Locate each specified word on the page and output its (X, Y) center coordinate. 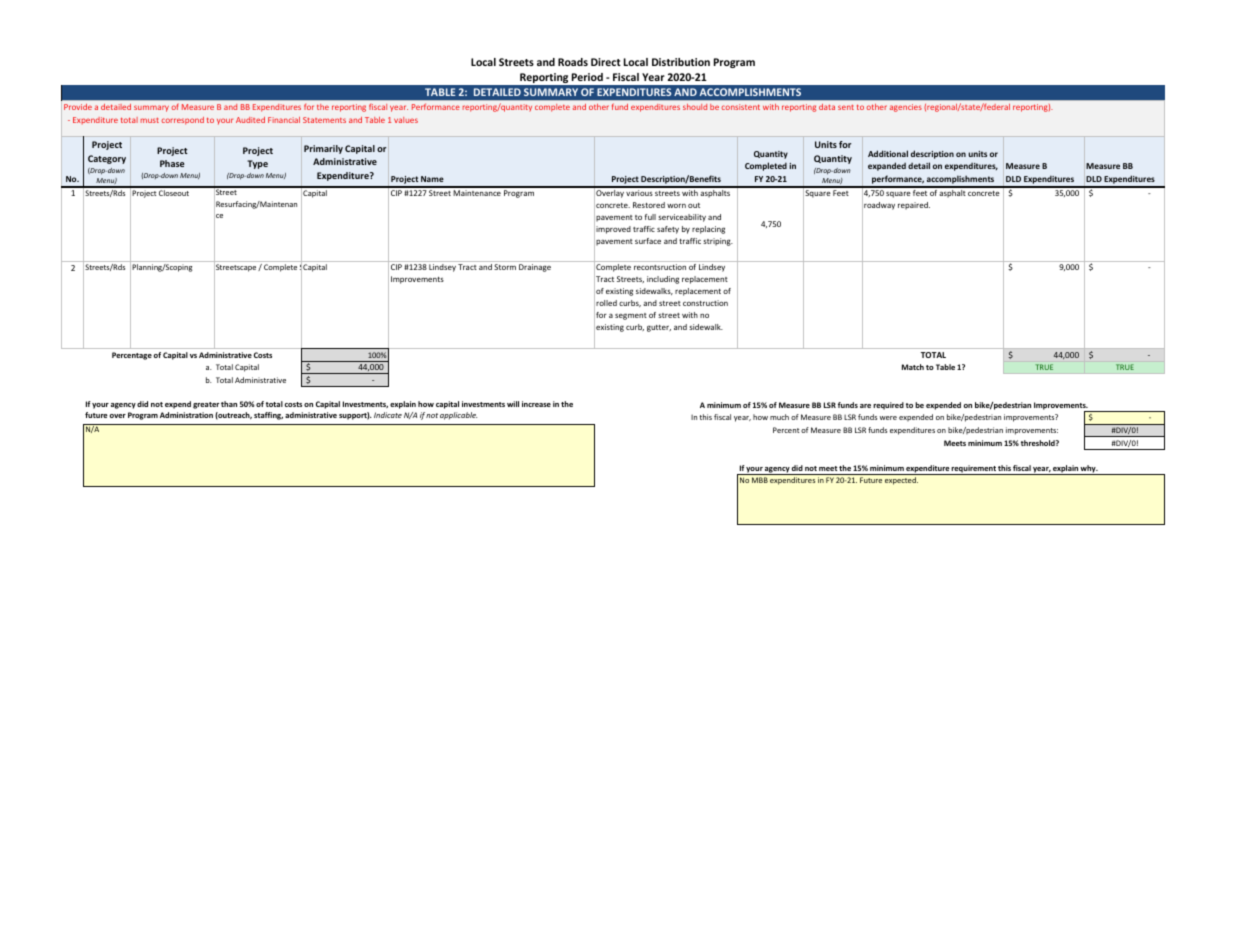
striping (718, 242)
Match (913, 367)
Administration (186, 415)
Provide (78, 107)
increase (536, 404)
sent (846, 107)
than (229, 404)
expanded (887, 166)
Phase (172, 163)
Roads (573, 62)
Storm (505, 267)
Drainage (535, 268)
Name (432, 179)
